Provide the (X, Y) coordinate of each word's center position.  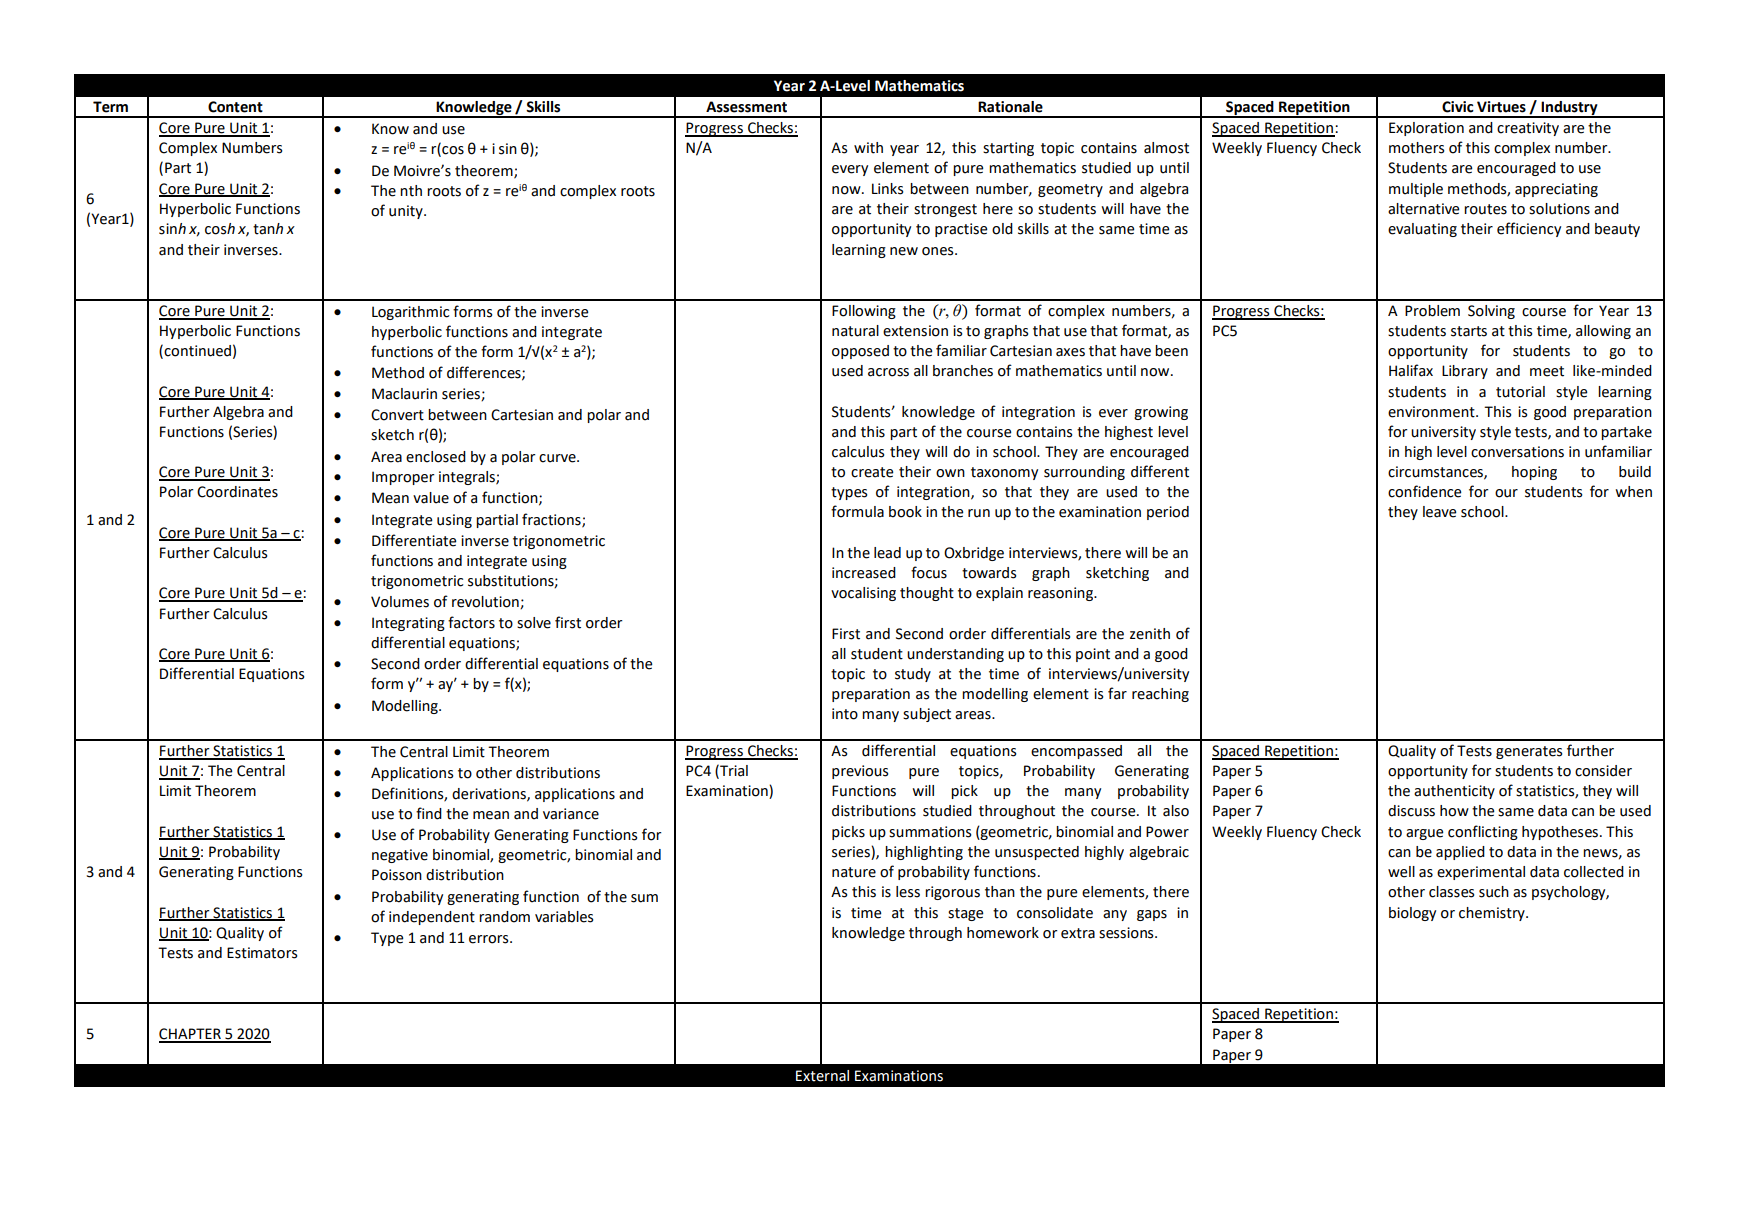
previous (860, 772)
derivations (490, 794)
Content (235, 107)
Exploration (1426, 129)
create (872, 472)
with (868, 148)
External (822, 1076)
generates (1529, 752)
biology (1412, 914)
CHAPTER (191, 1035)
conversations (1517, 452)
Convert (397, 415)
